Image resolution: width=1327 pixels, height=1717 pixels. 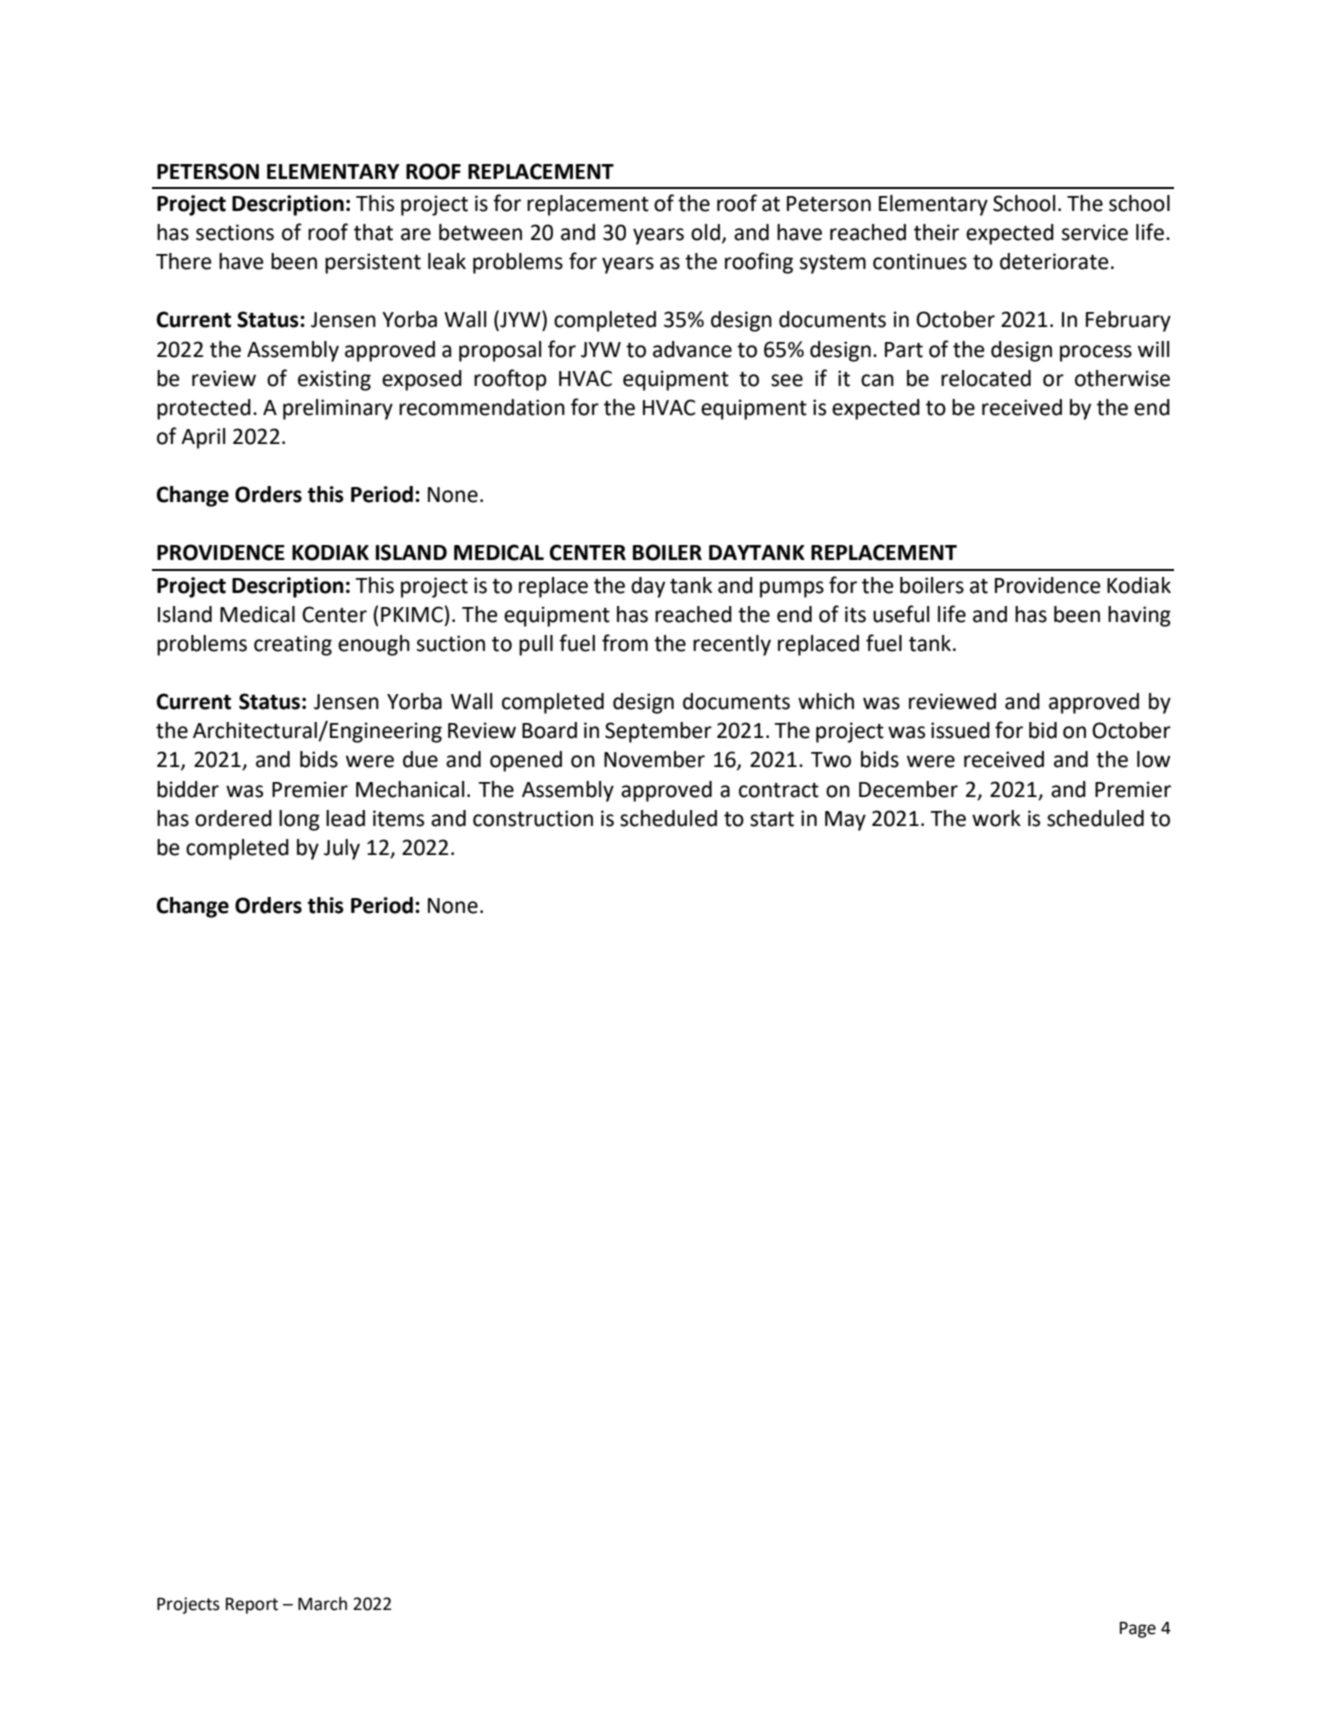 What do you see at coordinates (705, 232) in the image?
I see `old` at bounding box center [705, 232].
